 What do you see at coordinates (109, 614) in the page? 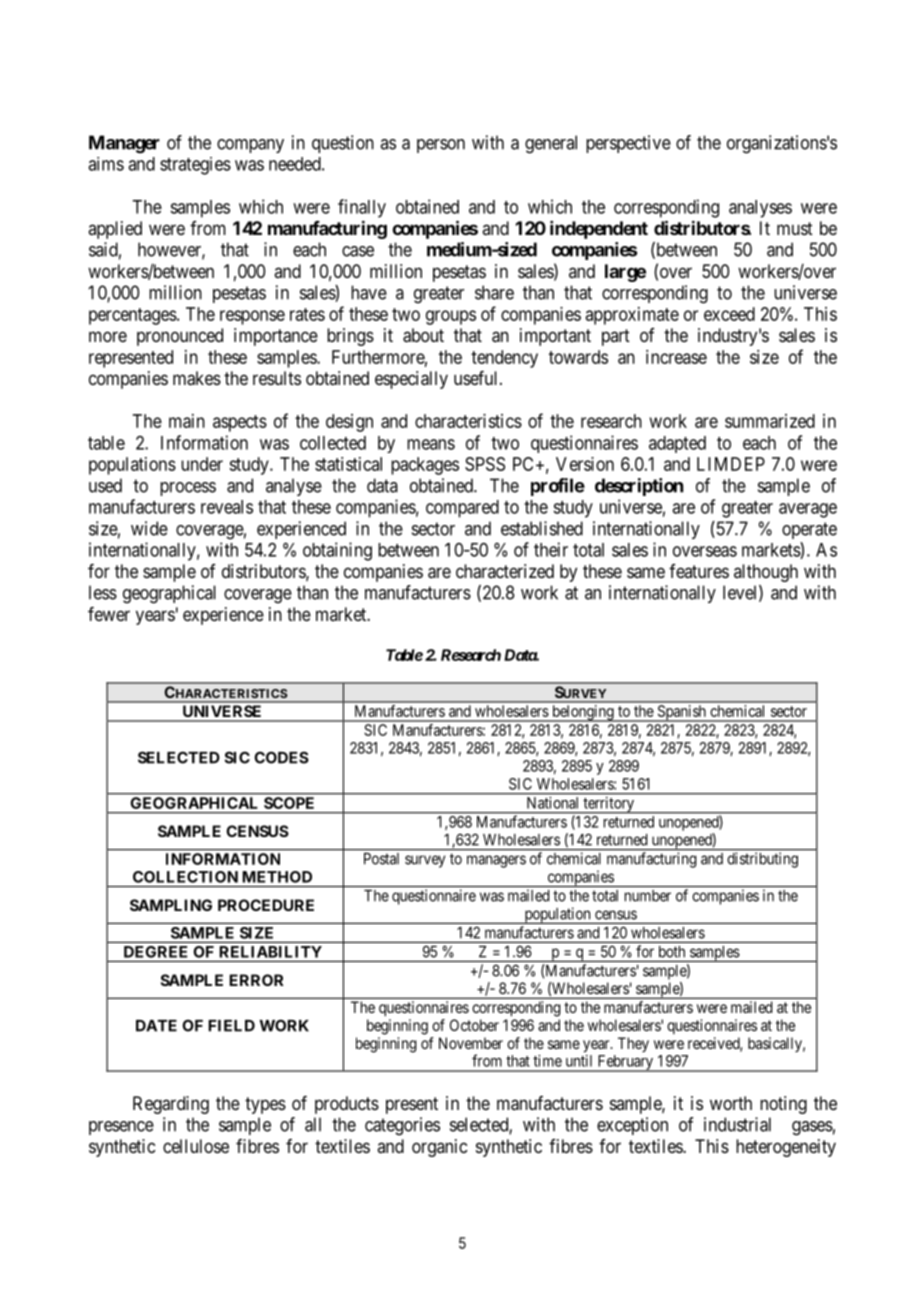
I see `fewer` at bounding box center [109, 614].
